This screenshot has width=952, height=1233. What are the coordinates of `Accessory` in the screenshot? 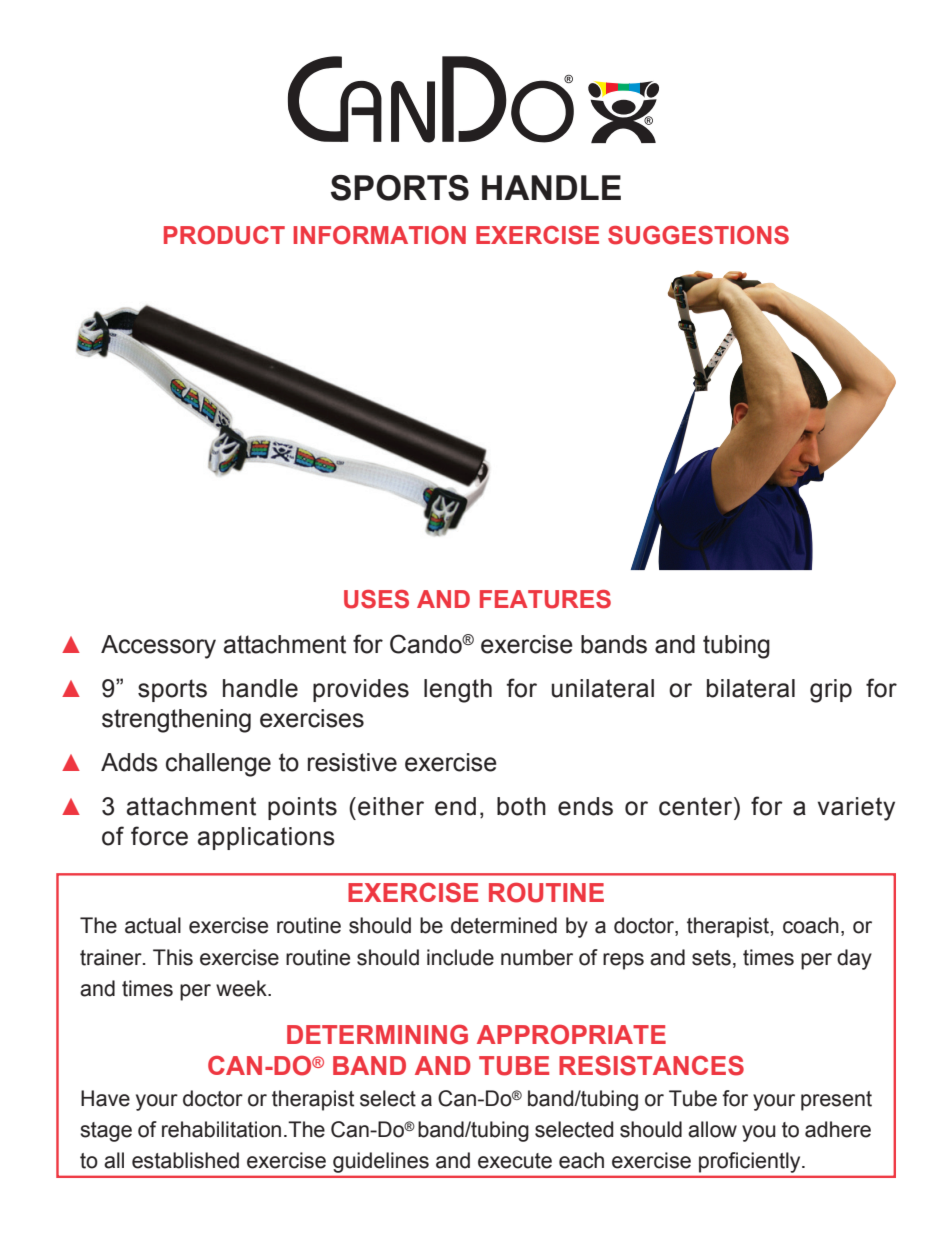 It's located at (158, 647).
